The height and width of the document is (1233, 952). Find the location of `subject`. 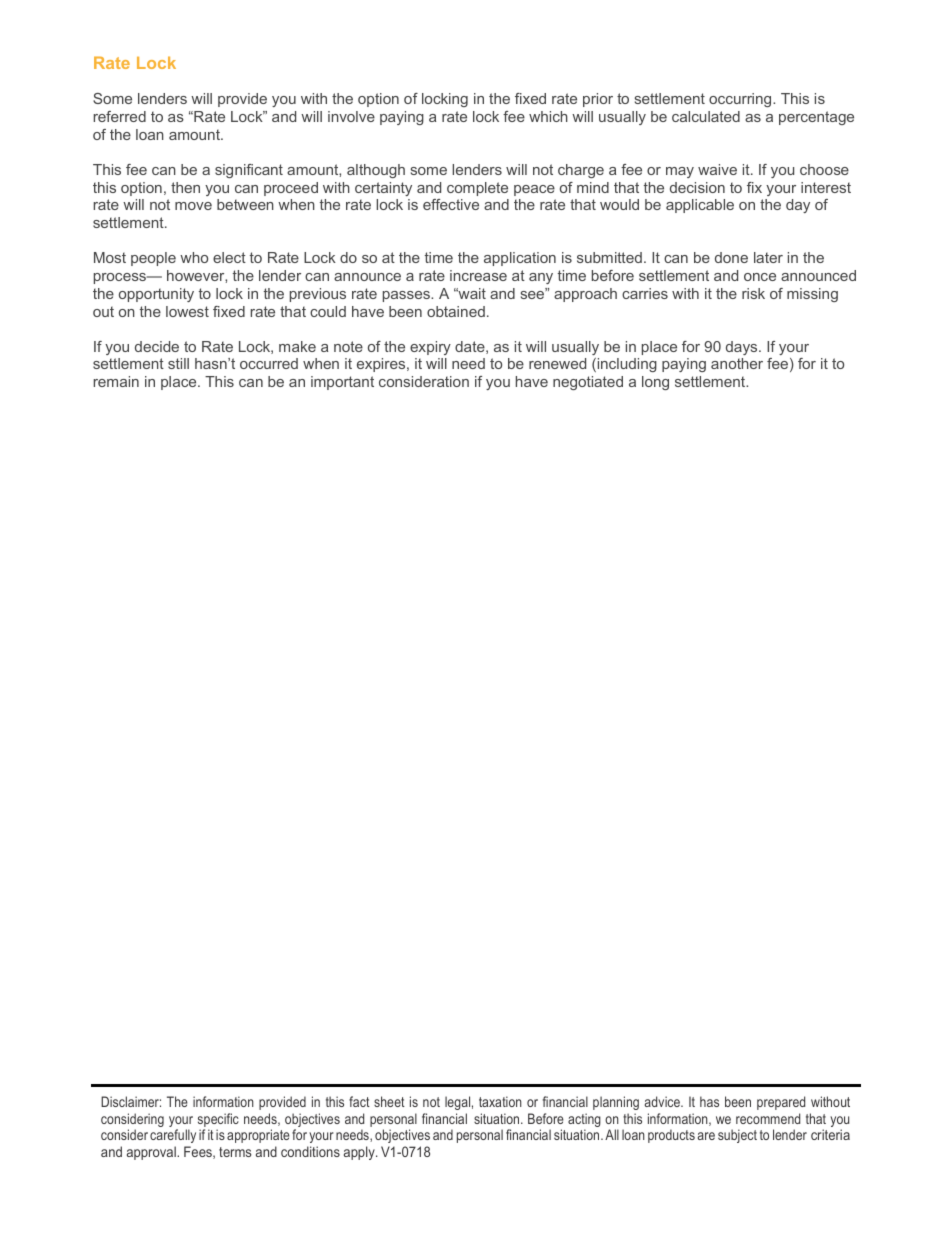

subject is located at coordinates (737, 1136).
